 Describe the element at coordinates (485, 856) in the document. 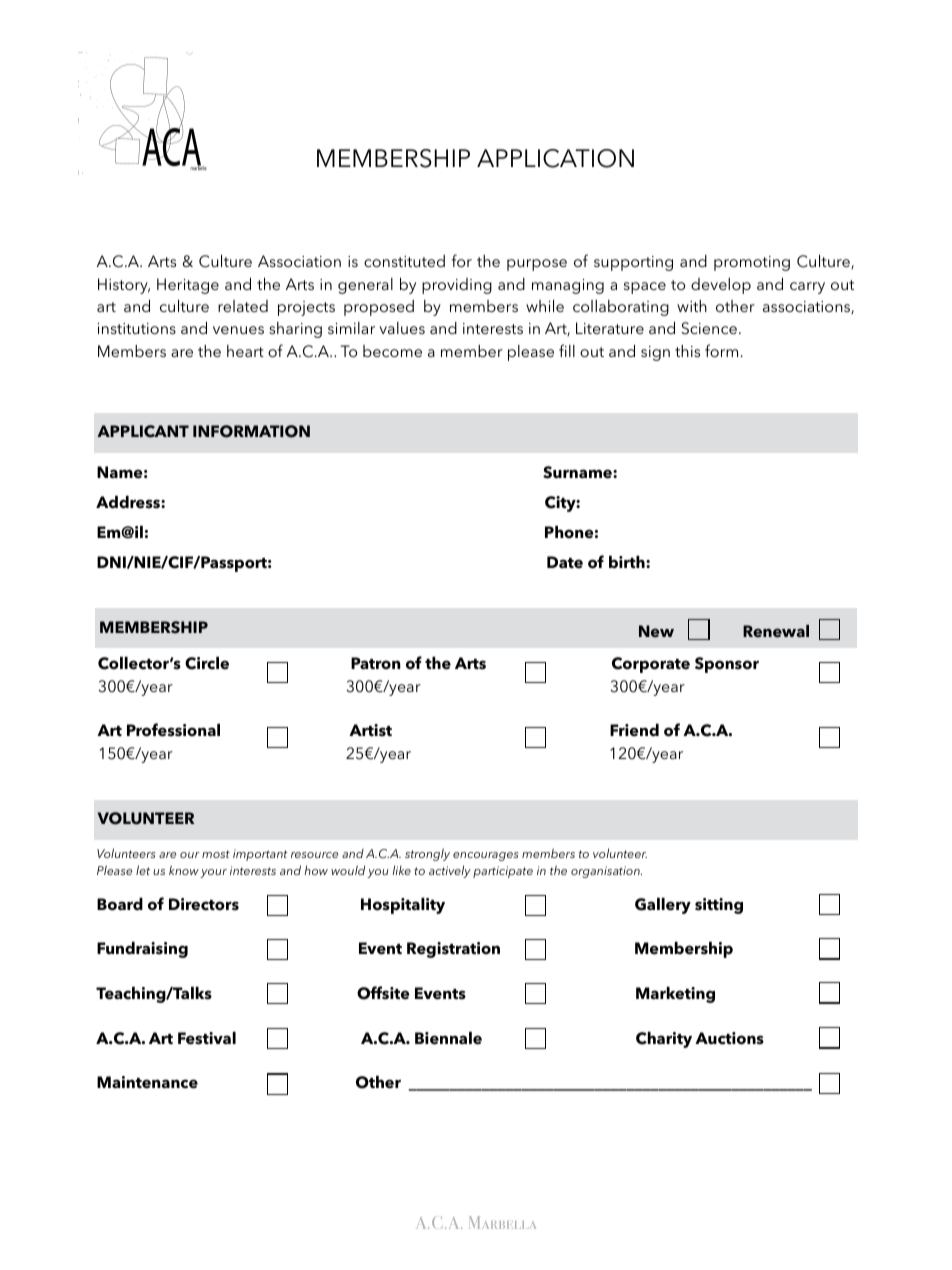

I see `encourages` at that location.
